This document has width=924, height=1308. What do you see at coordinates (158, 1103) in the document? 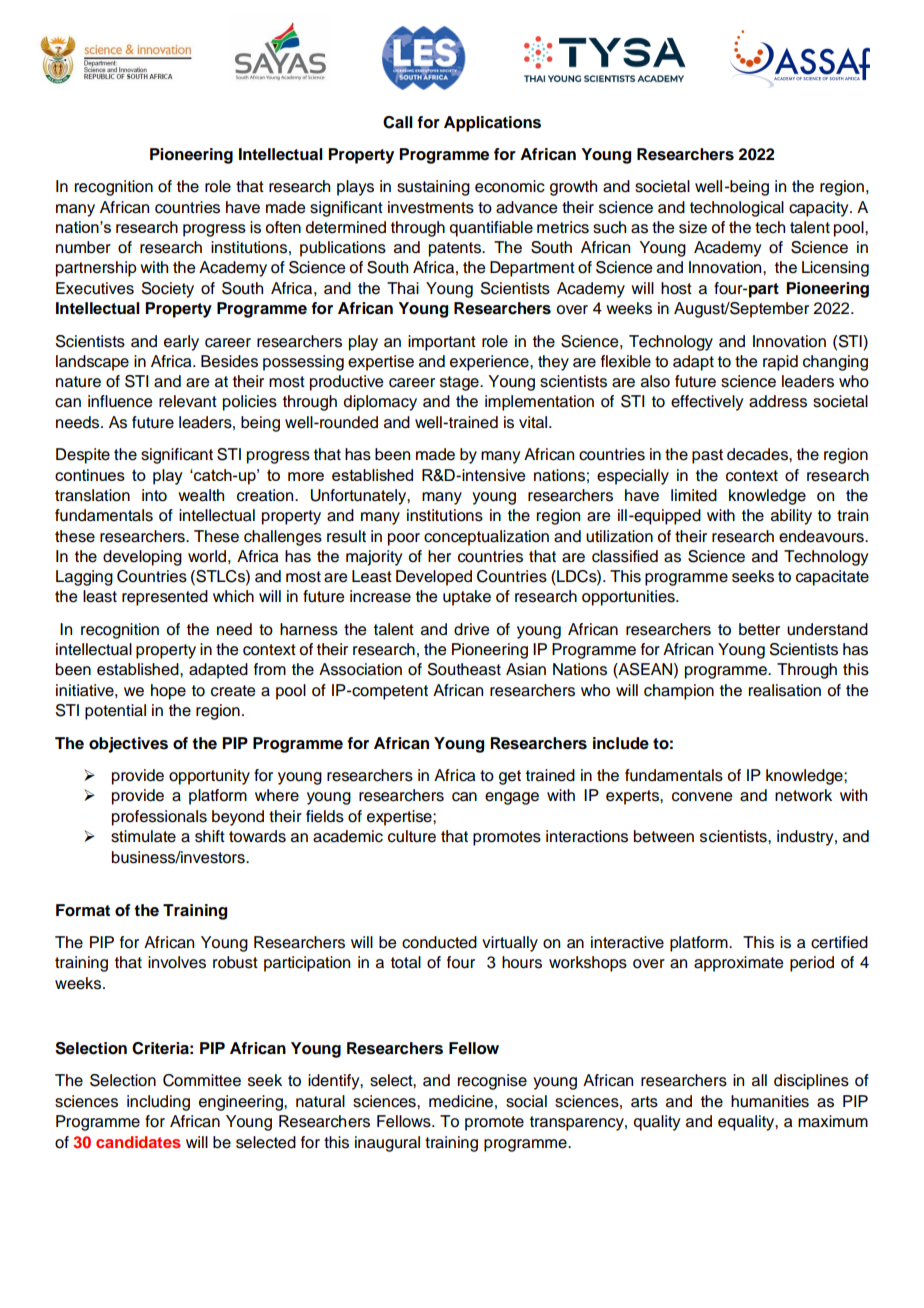
I see `including` at bounding box center [158, 1103].
